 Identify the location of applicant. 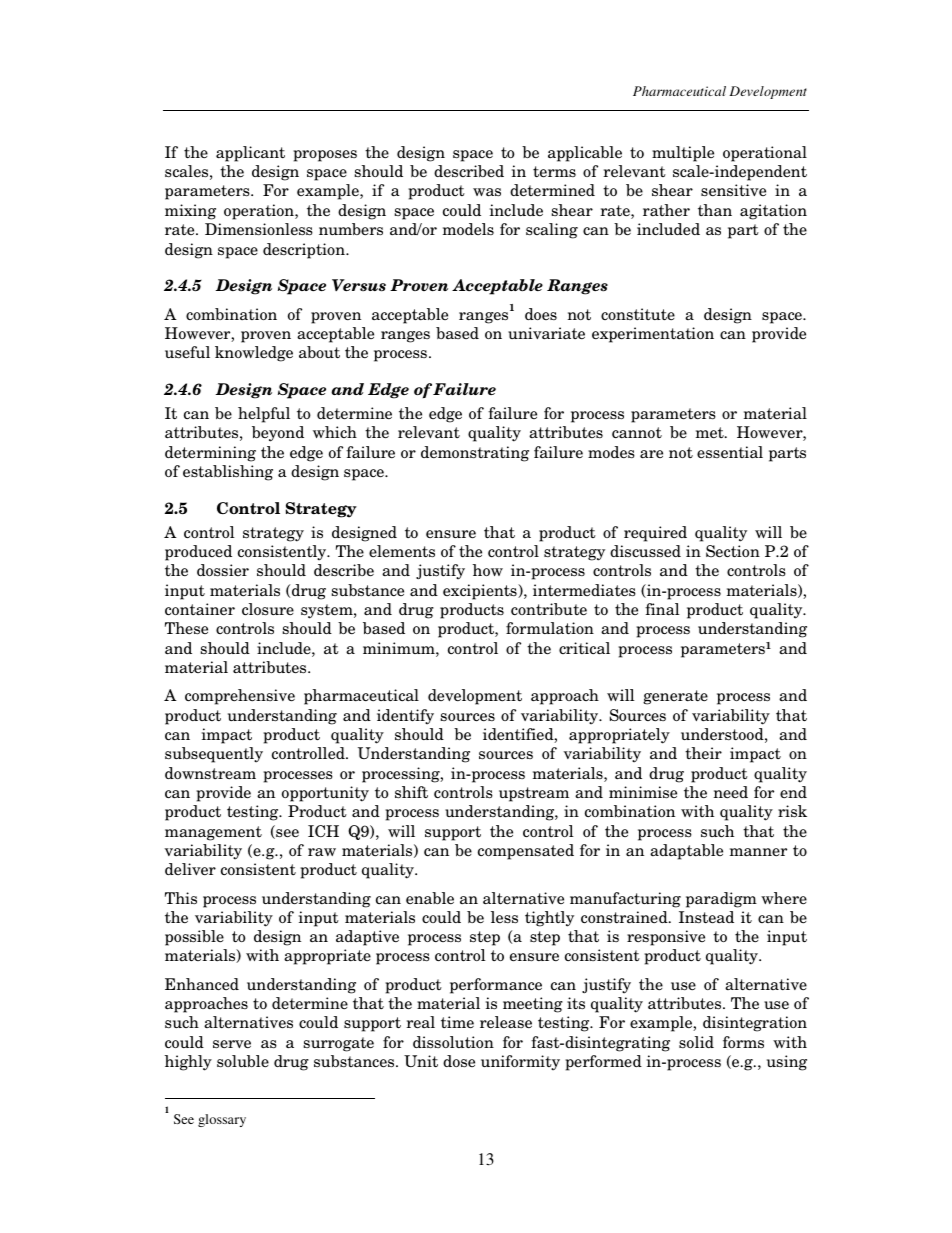
(250, 154).
